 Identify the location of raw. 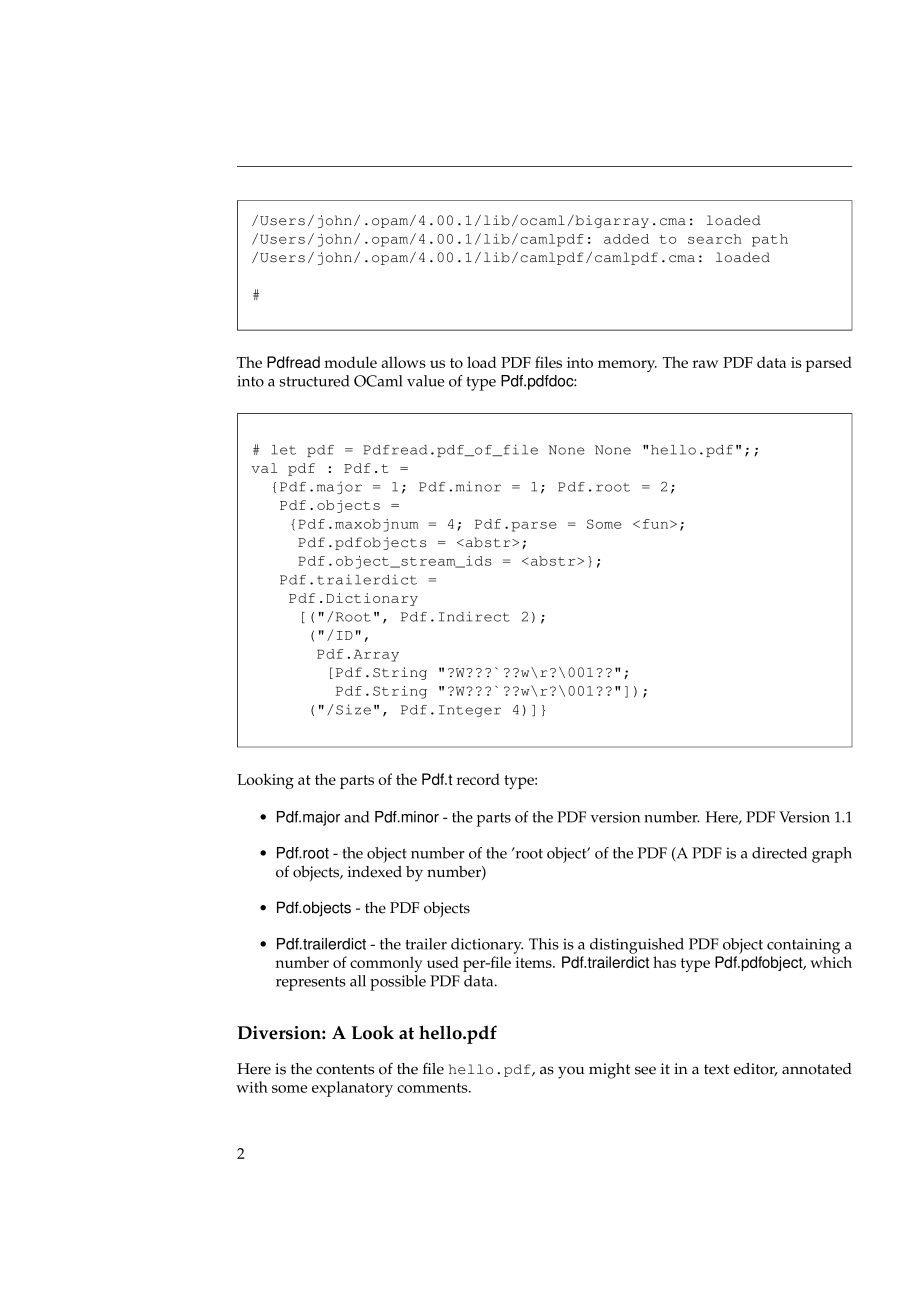
(705, 364).
